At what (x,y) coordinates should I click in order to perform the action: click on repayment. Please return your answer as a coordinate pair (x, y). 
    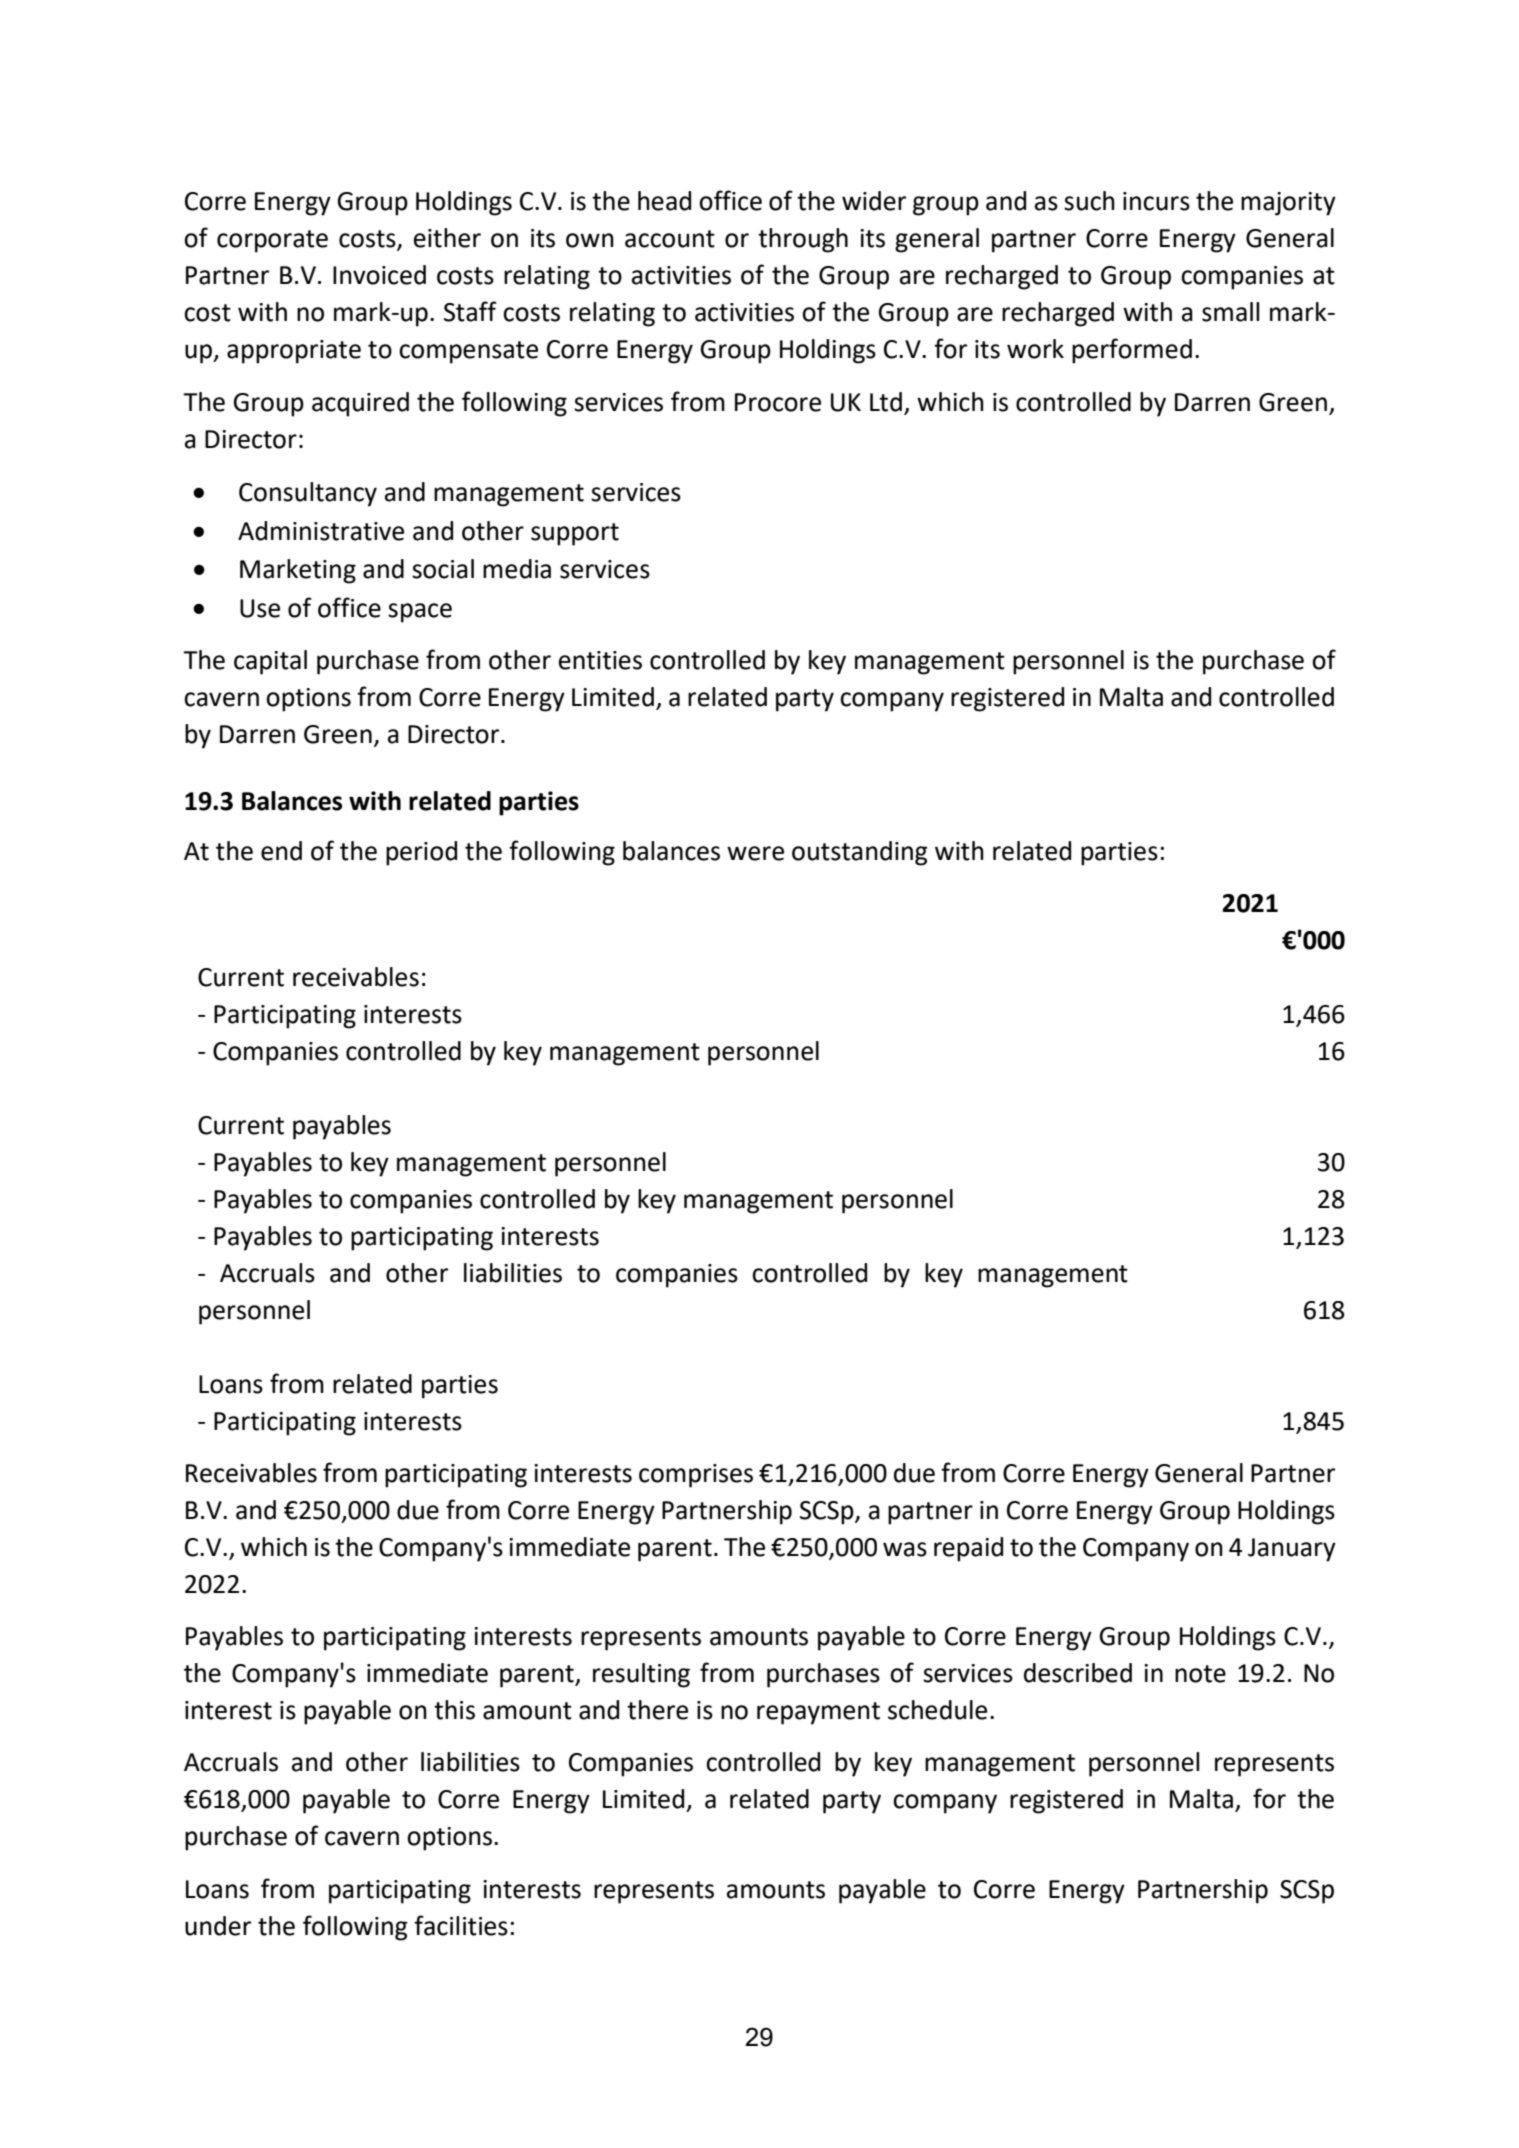
    Looking at the image, I should click on (818, 1713).
